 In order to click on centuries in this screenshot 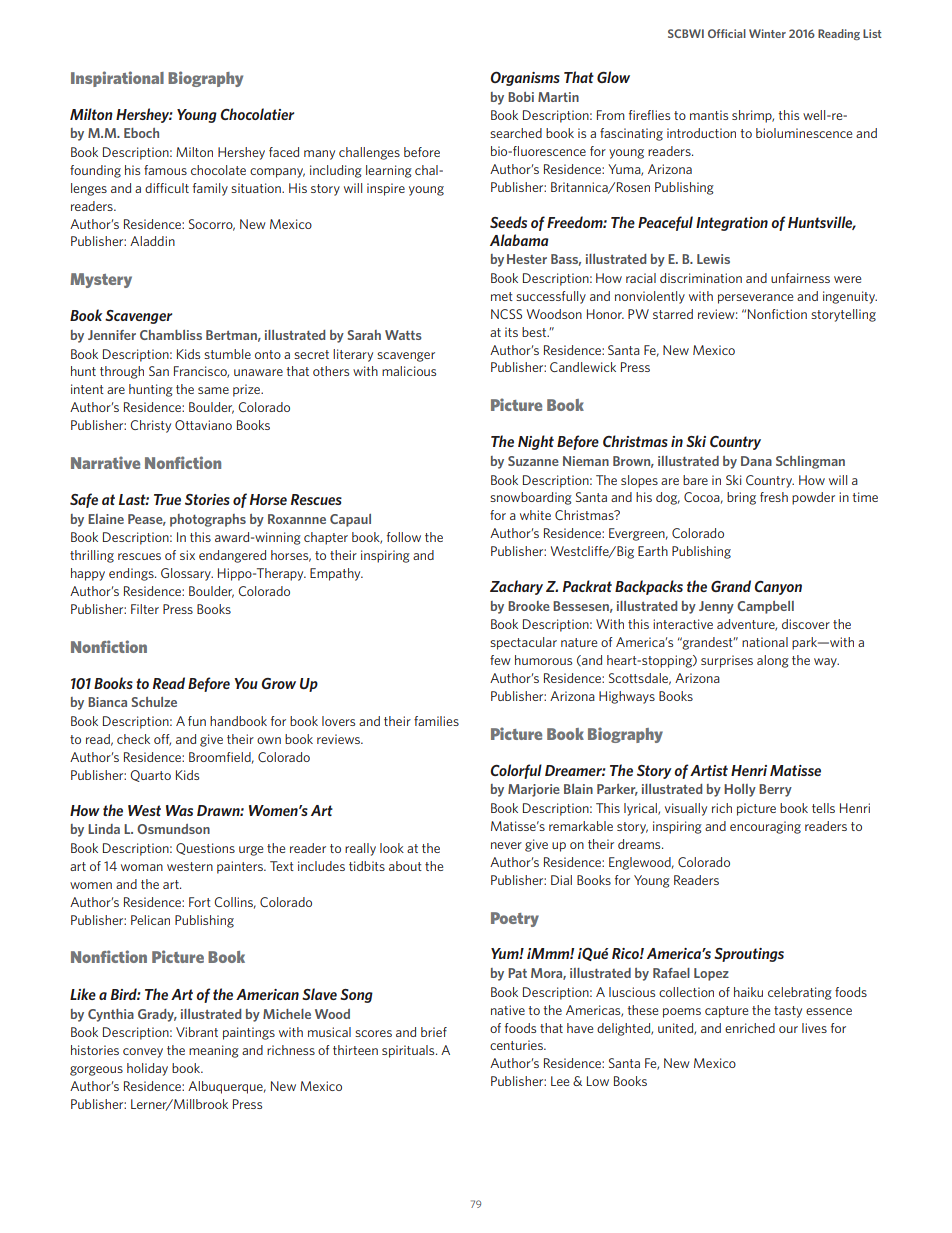, I will do `click(517, 1045)`.
